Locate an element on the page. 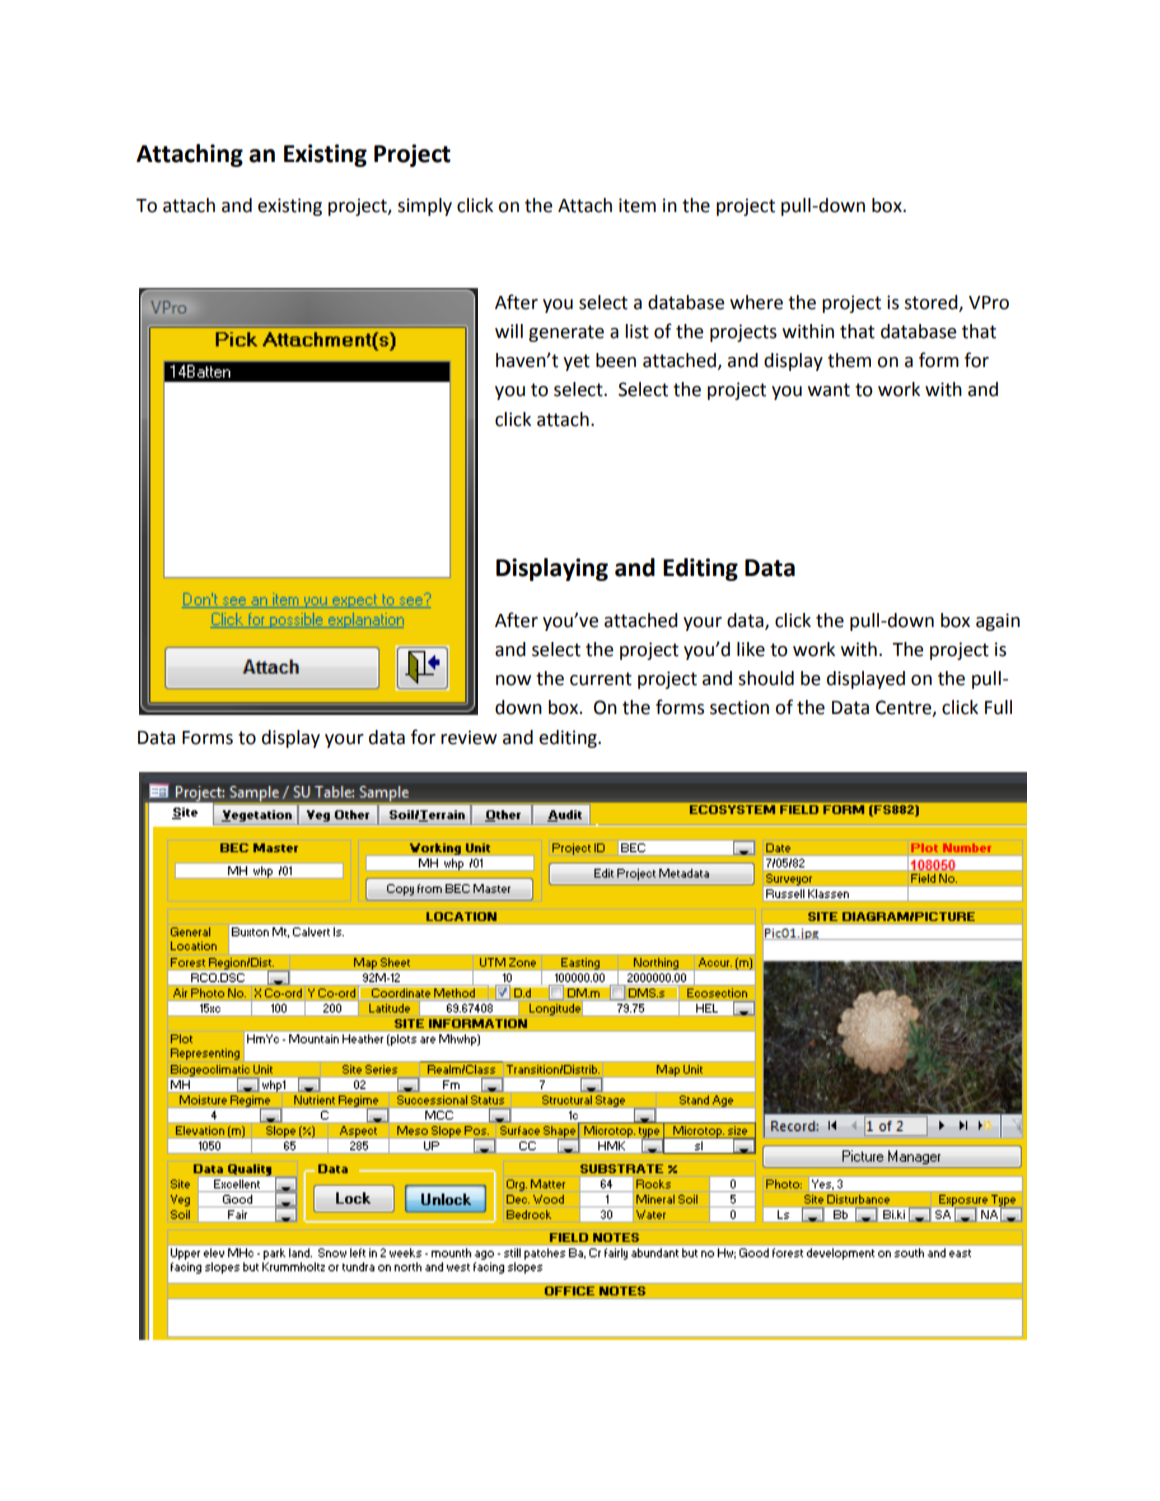  simply is located at coordinates (425, 207).
